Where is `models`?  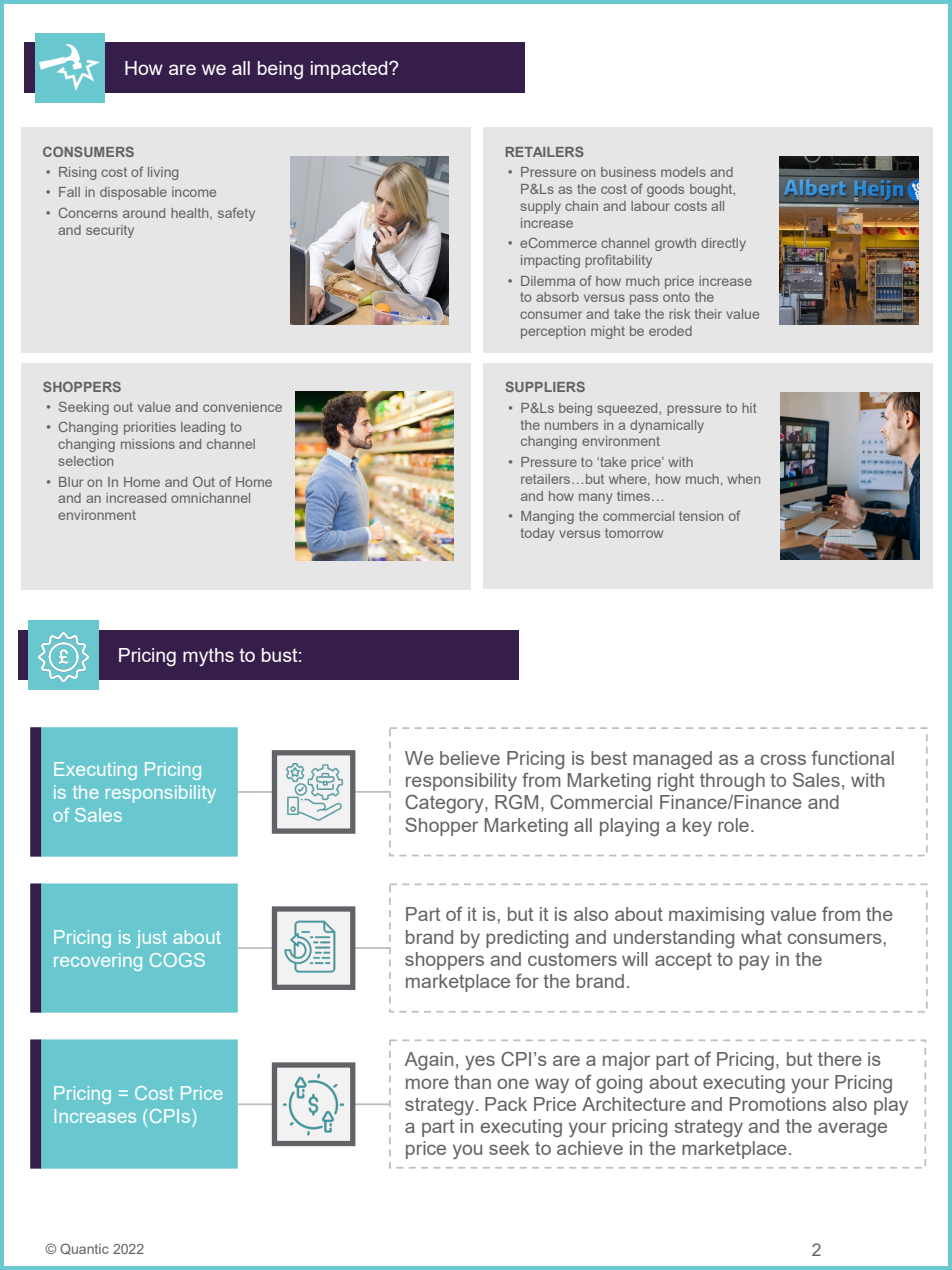 models is located at coordinates (683, 172).
